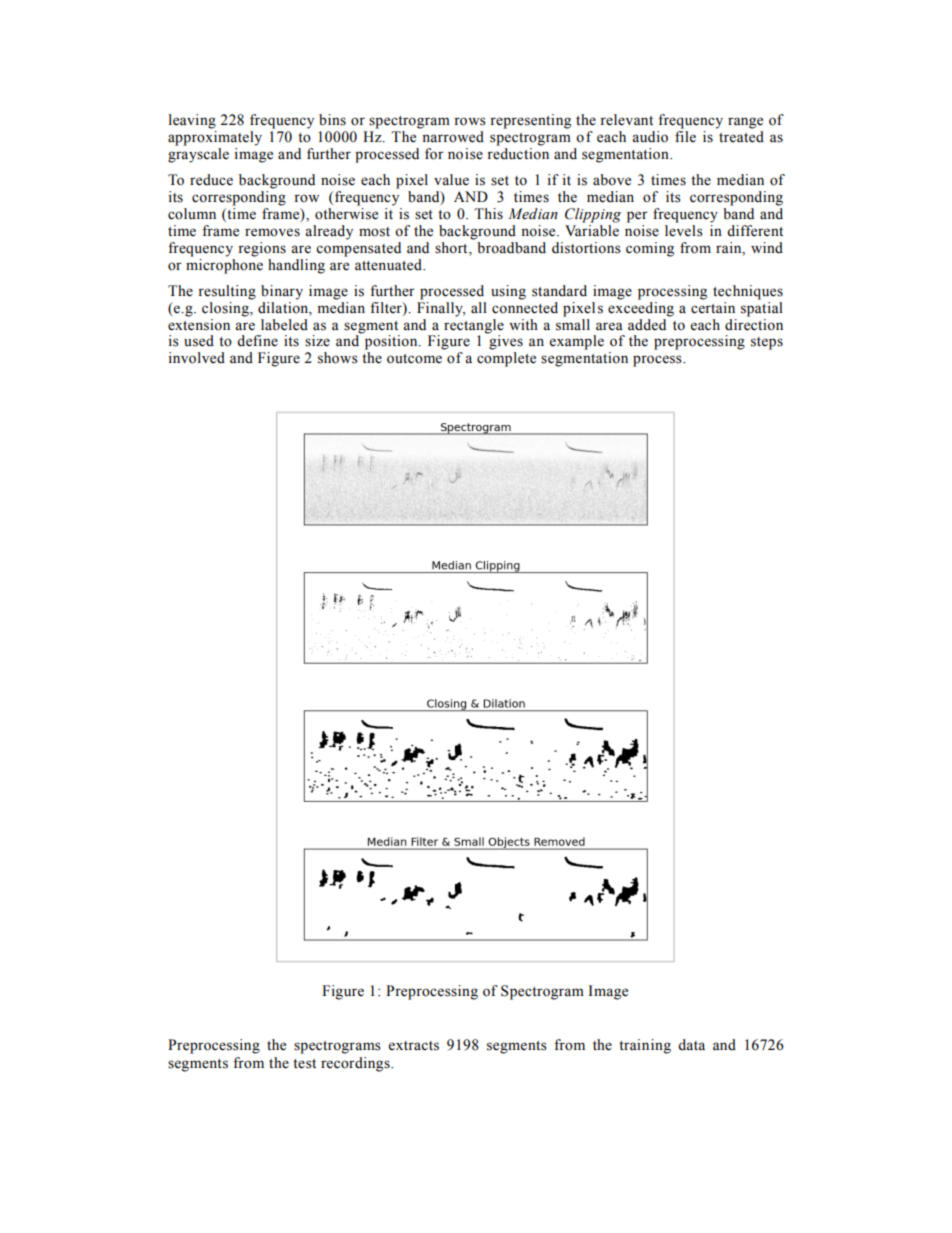  I want to click on data, so click(691, 1045).
